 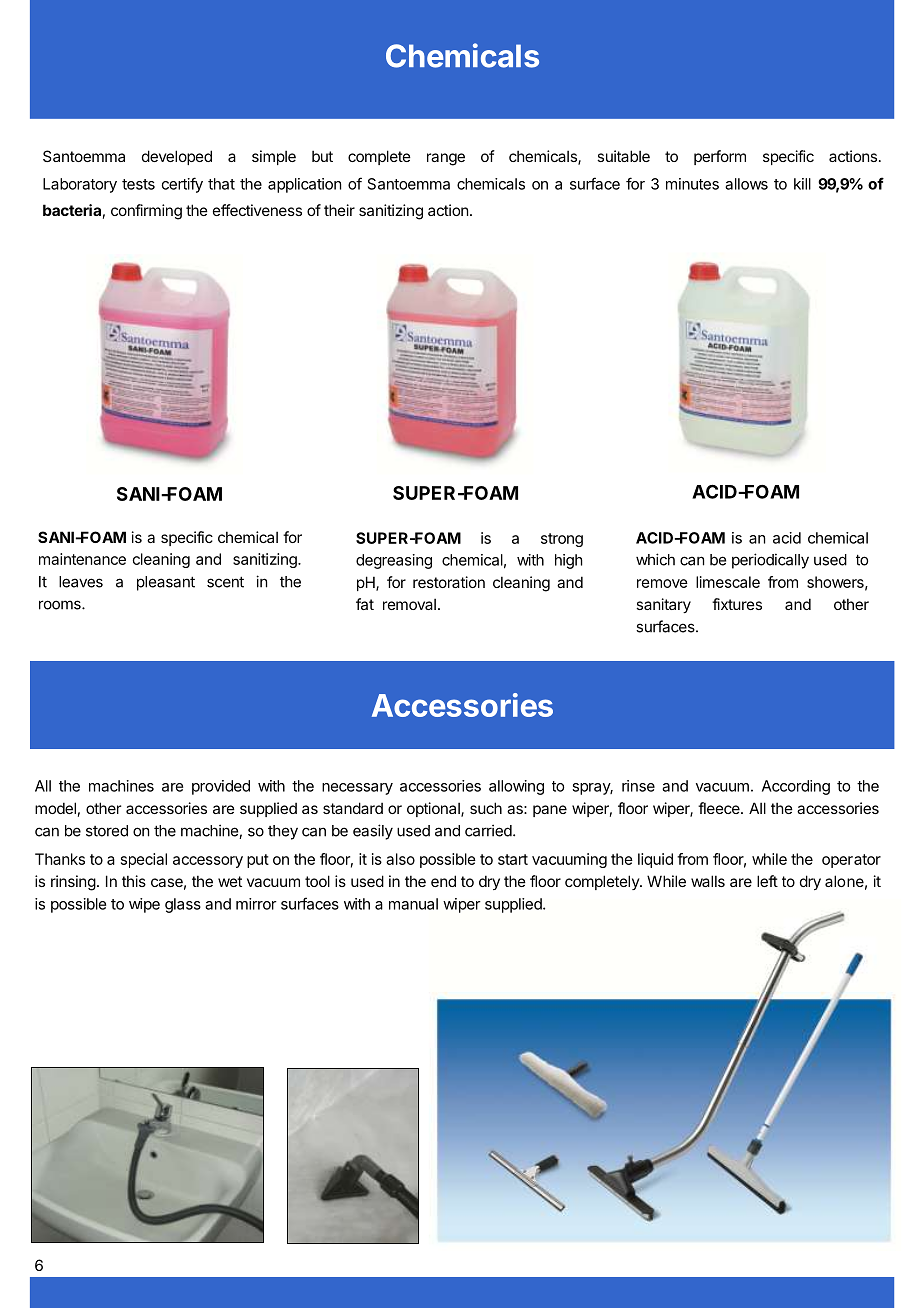 I want to click on left, so click(x=767, y=881).
